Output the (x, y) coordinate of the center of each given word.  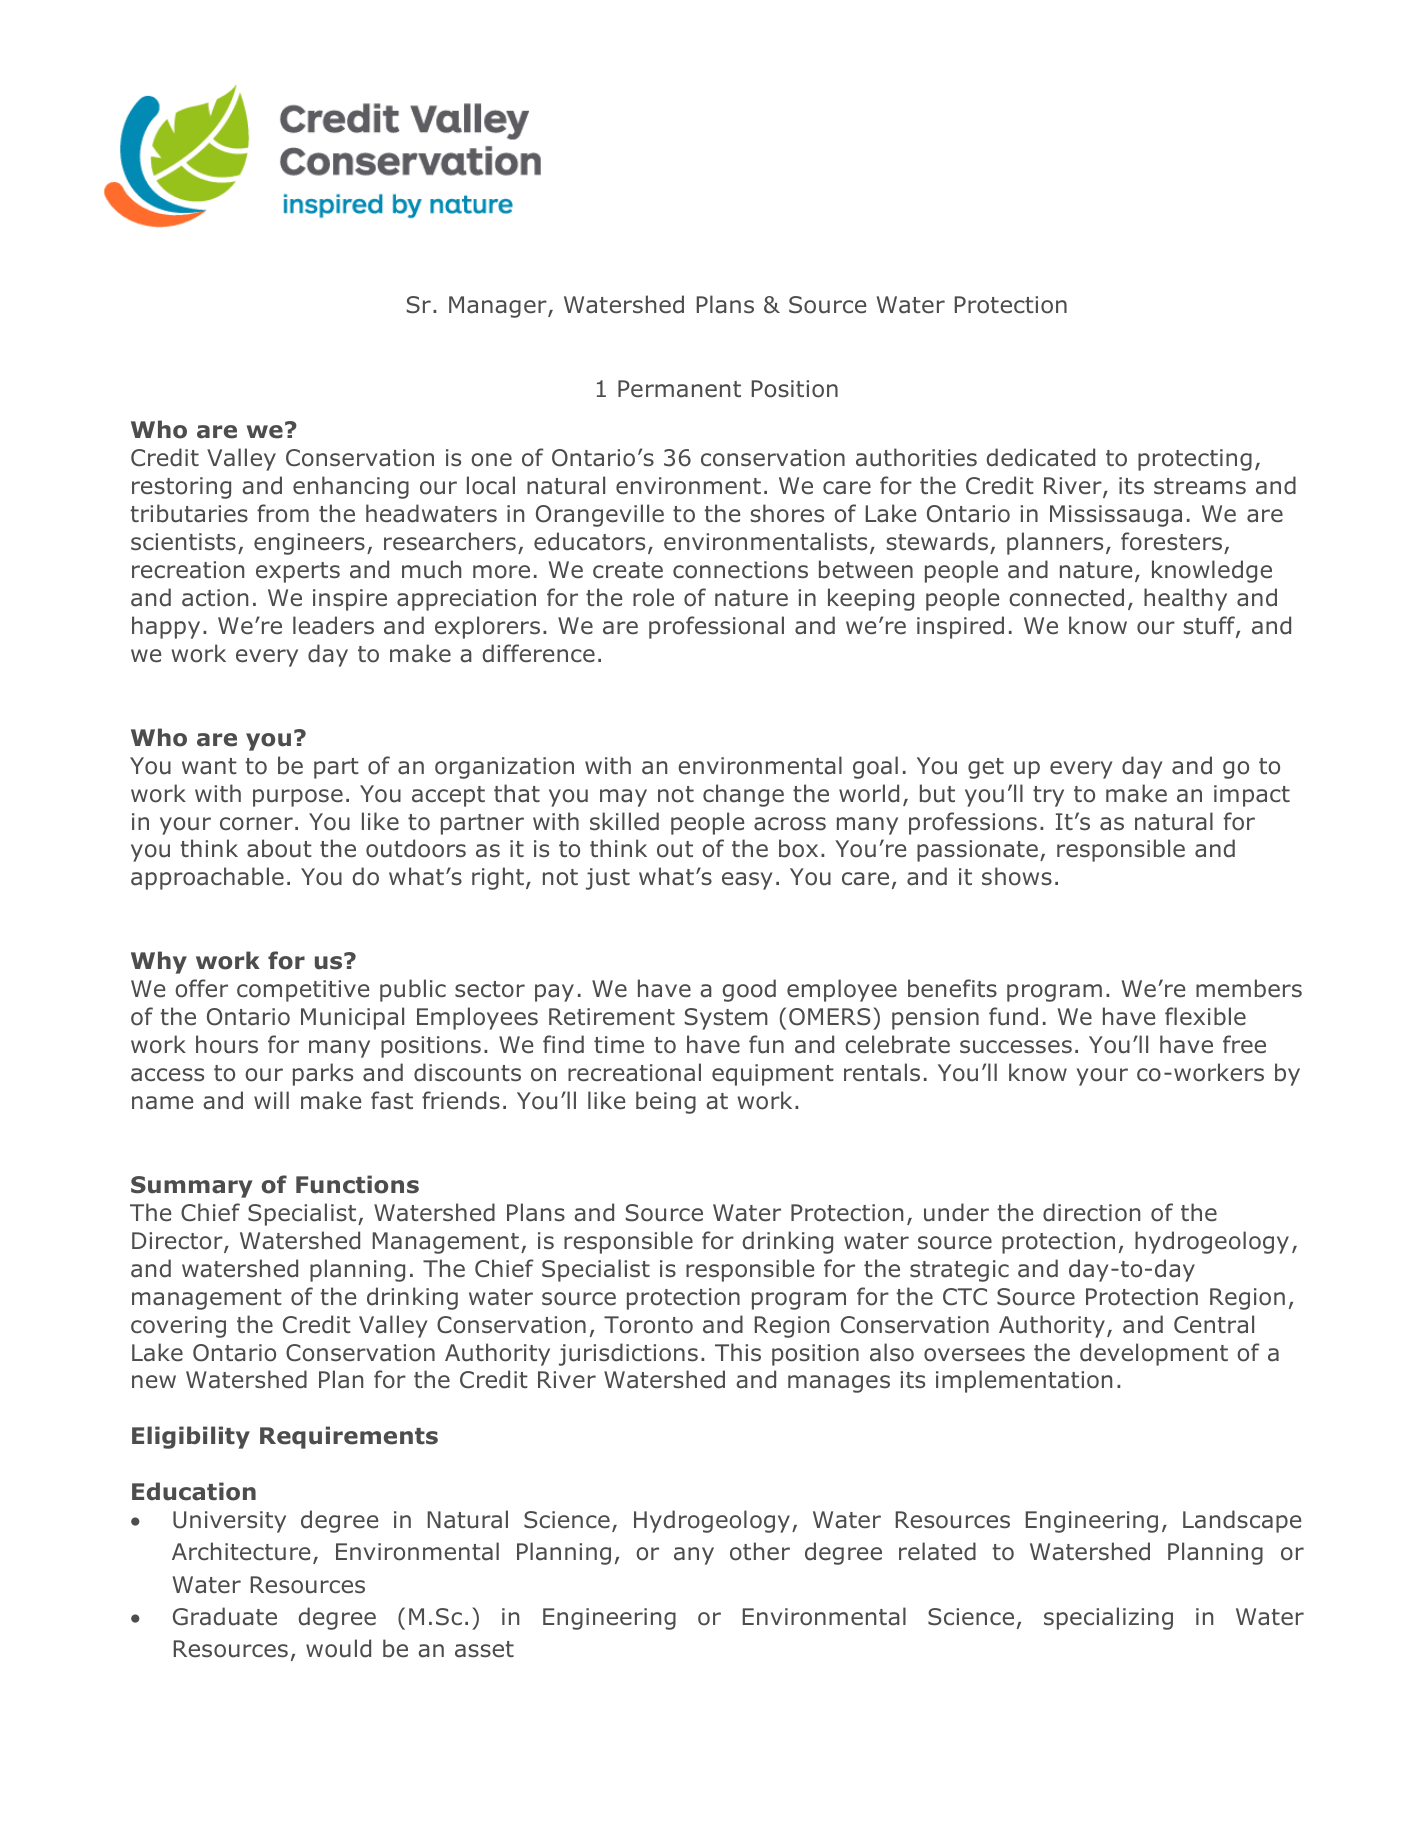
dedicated (1041, 457)
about (279, 848)
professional (716, 627)
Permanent (679, 389)
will (271, 1100)
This (738, 1352)
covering (178, 1327)
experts (298, 572)
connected (1066, 597)
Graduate (225, 1616)
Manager (499, 307)
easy (747, 881)
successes (1016, 1047)
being (666, 1102)
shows (1017, 876)
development (1154, 1354)
